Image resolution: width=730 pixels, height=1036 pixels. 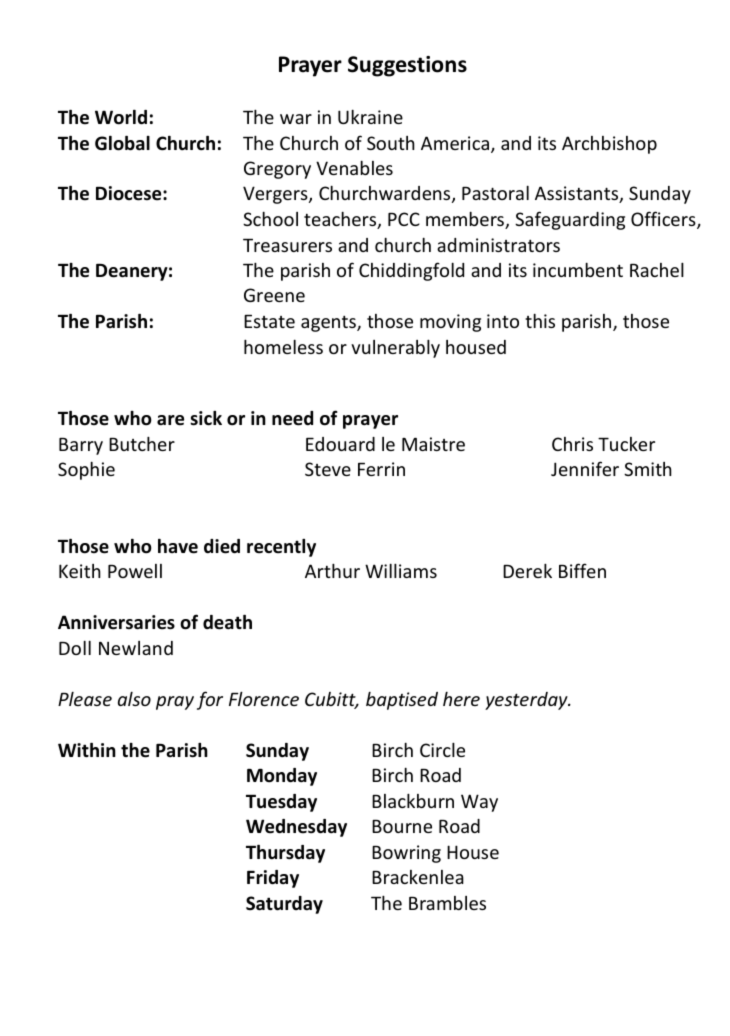 I want to click on Ukraine, so click(x=370, y=117).
